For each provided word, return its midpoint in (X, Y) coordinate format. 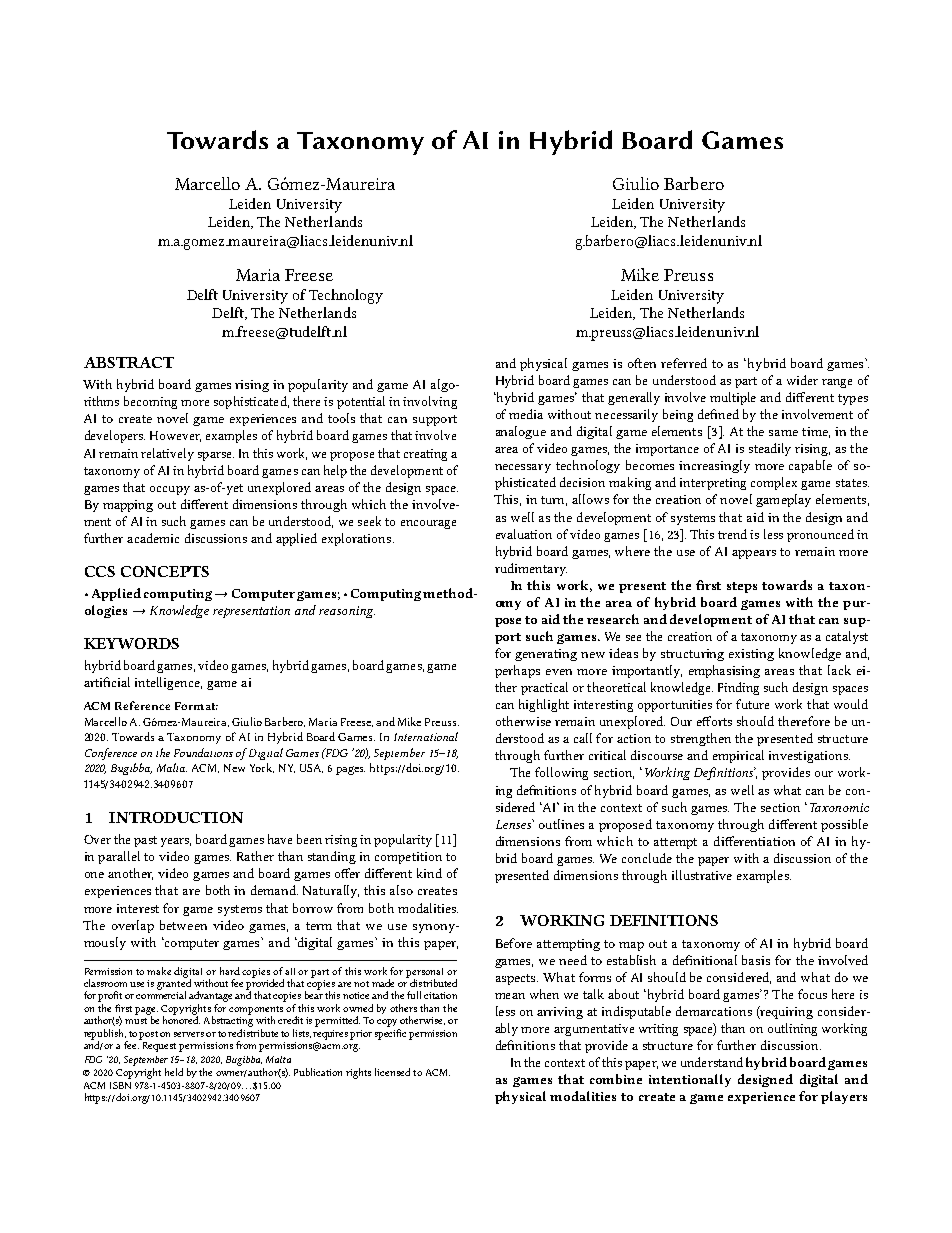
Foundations (203, 752)
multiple (733, 398)
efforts (714, 721)
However (175, 436)
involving (430, 402)
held (174, 1072)
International (426, 736)
